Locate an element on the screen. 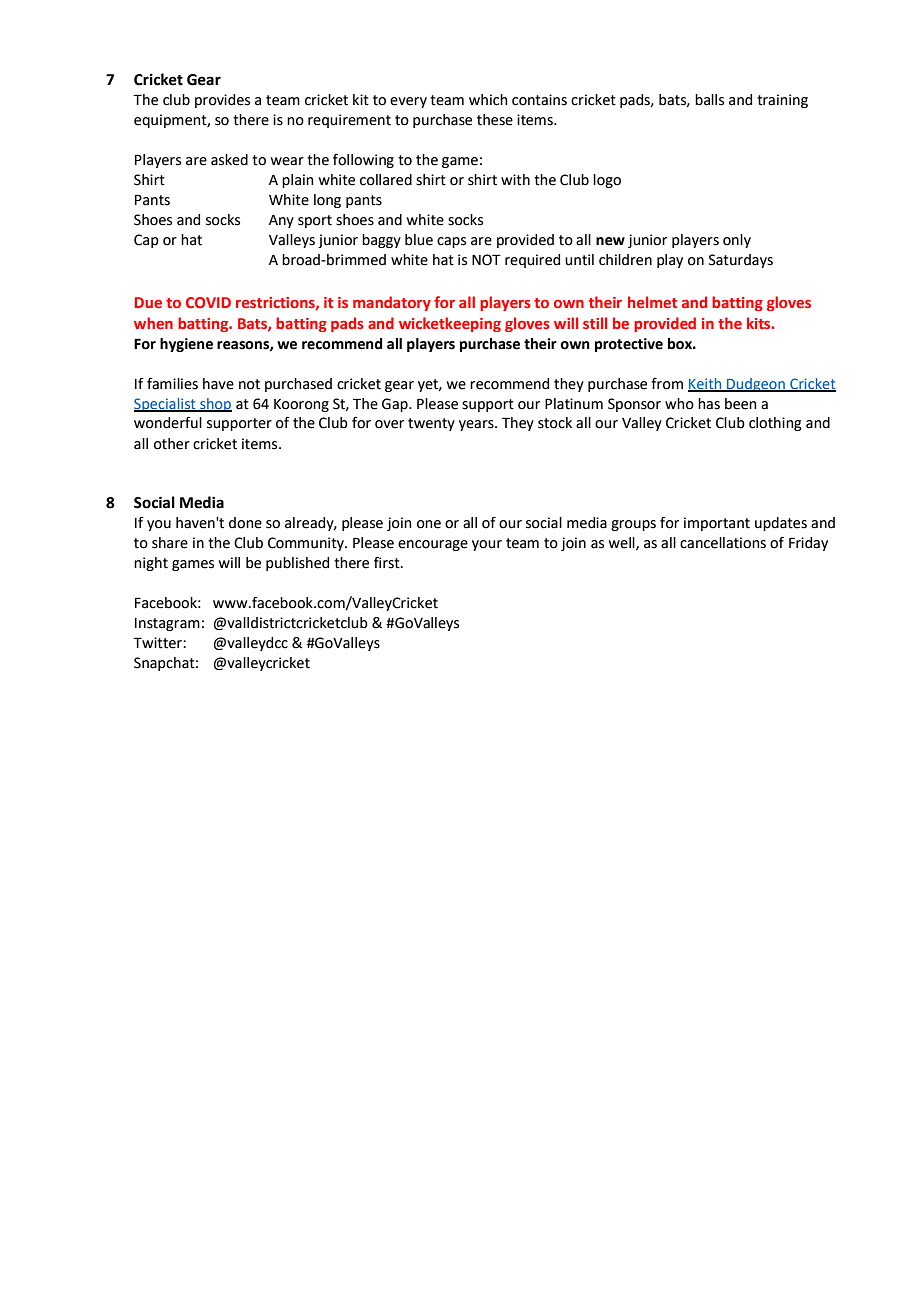 The width and height of the screenshot is (924, 1308). caps is located at coordinates (451, 242).
